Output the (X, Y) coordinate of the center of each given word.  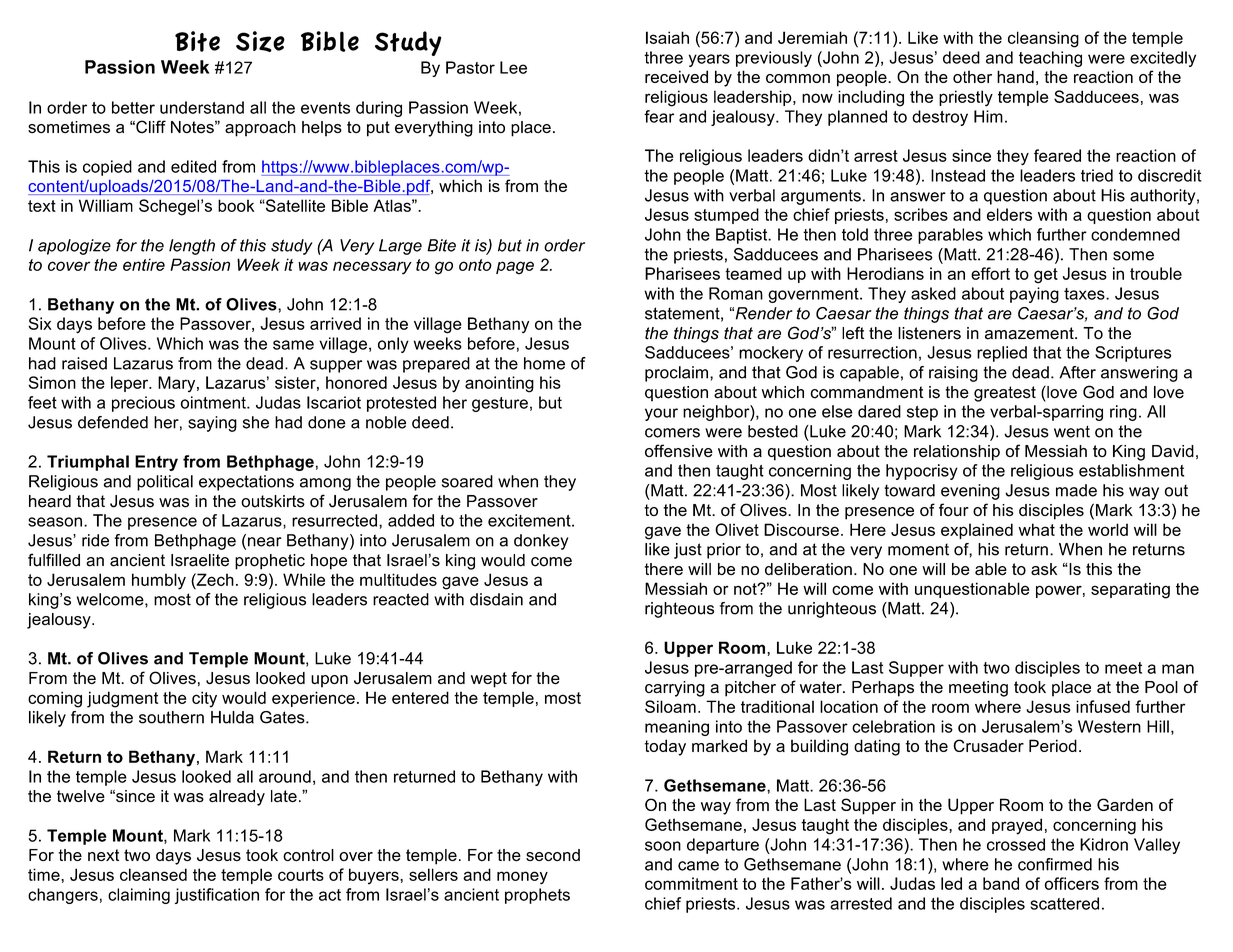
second (553, 855)
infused (1103, 706)
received (676, 76)
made (1076, 490)
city (204, 699)
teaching (1050, 59)
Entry (156, 463)
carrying (675, 689)
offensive (679, 450)
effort (990, 273)
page (515, 268)
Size (260, 41)
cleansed (153, 874)
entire (144, 264)
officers (1072, 883)
